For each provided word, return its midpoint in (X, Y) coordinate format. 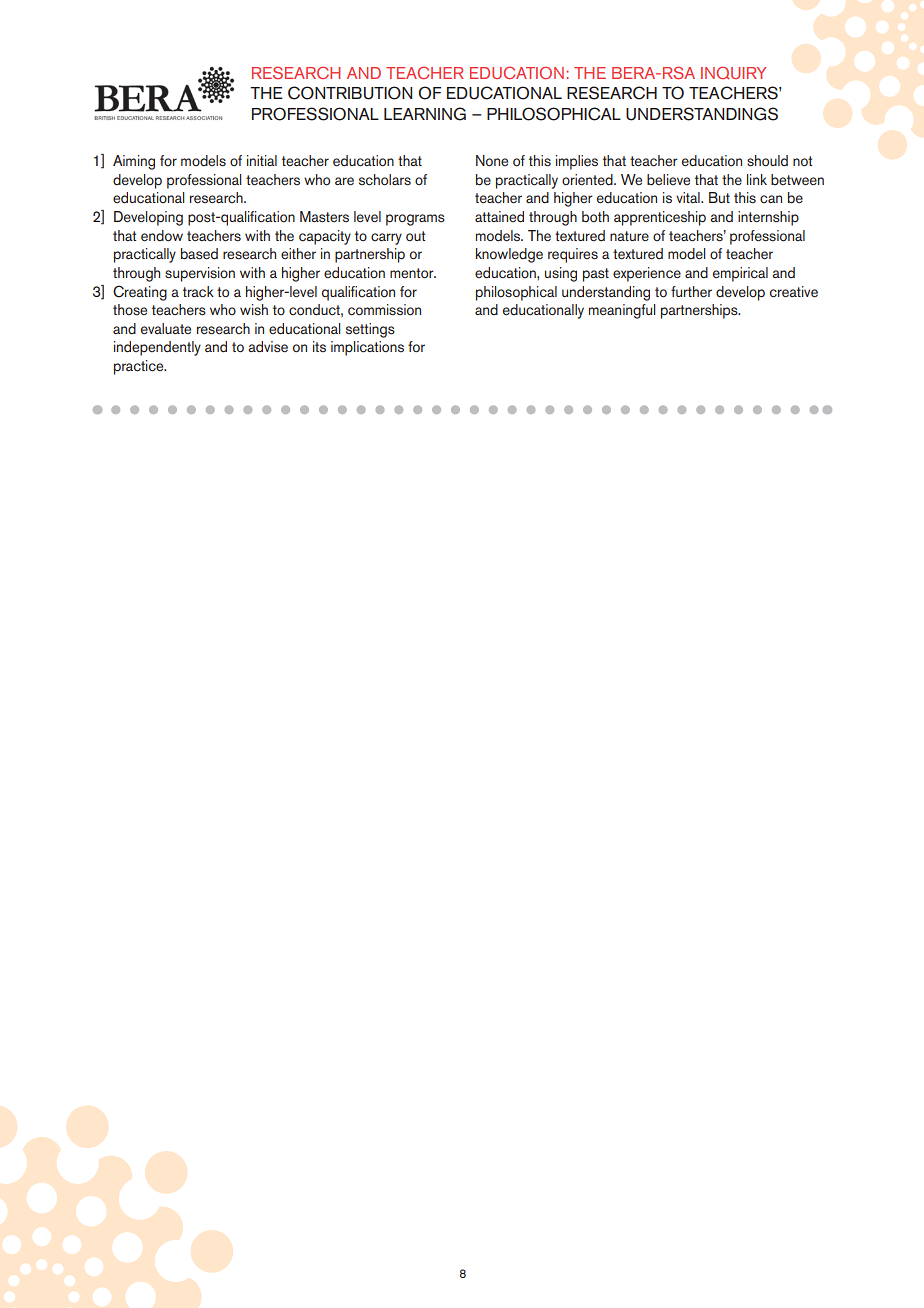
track (198, 292)
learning (425, 114)
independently (157, 348)
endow (162, 236)
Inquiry (733, 72)
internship (768, 218)
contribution (350, 93)
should (767, 161)
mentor (413, 273)
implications (367, 348)
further (691, 292)
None (492, 161)
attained (499, 217)
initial (262, 160)
